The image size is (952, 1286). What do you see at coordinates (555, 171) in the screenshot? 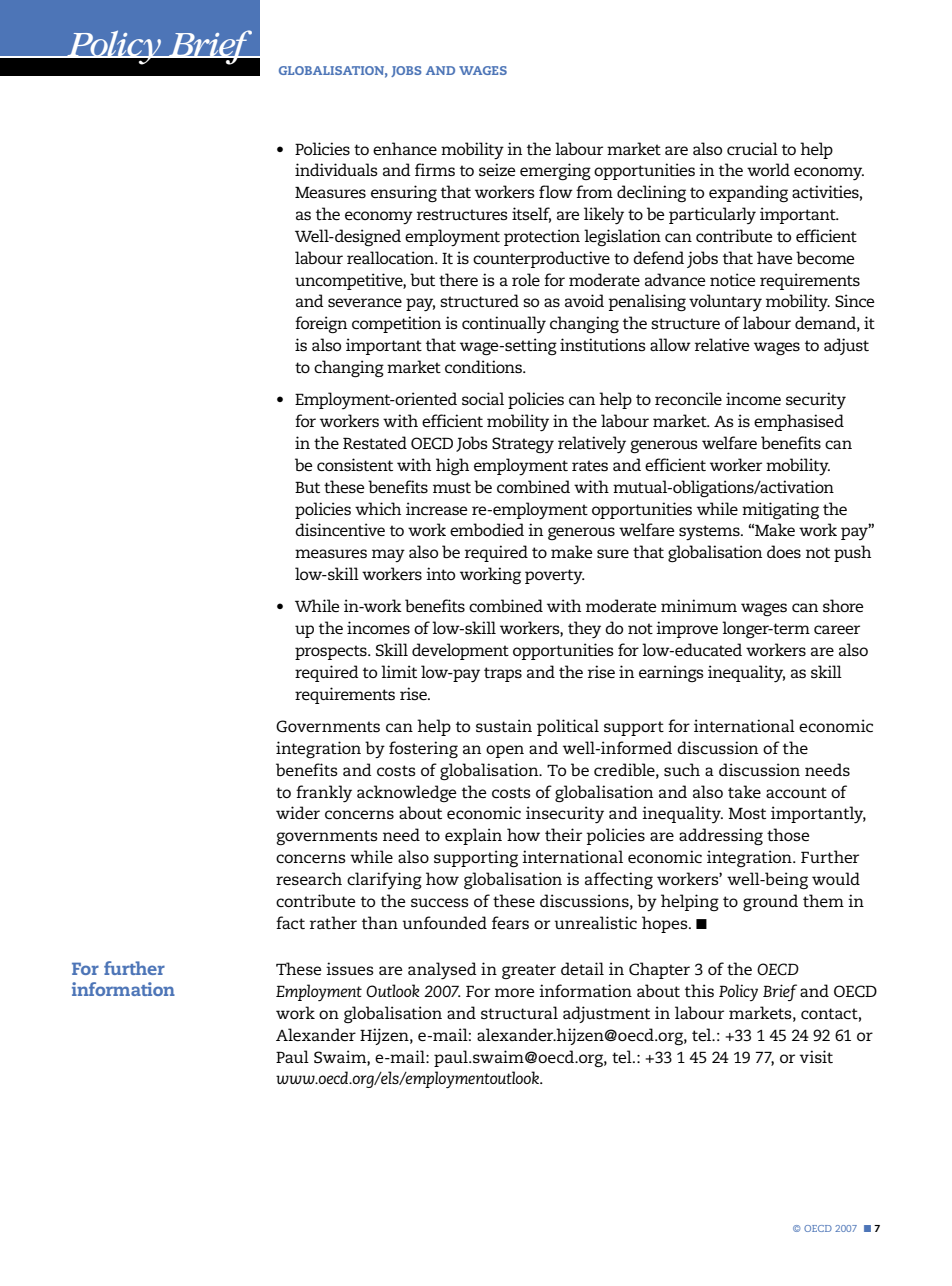
I see `emerging` at bounding box center [555, 171].
